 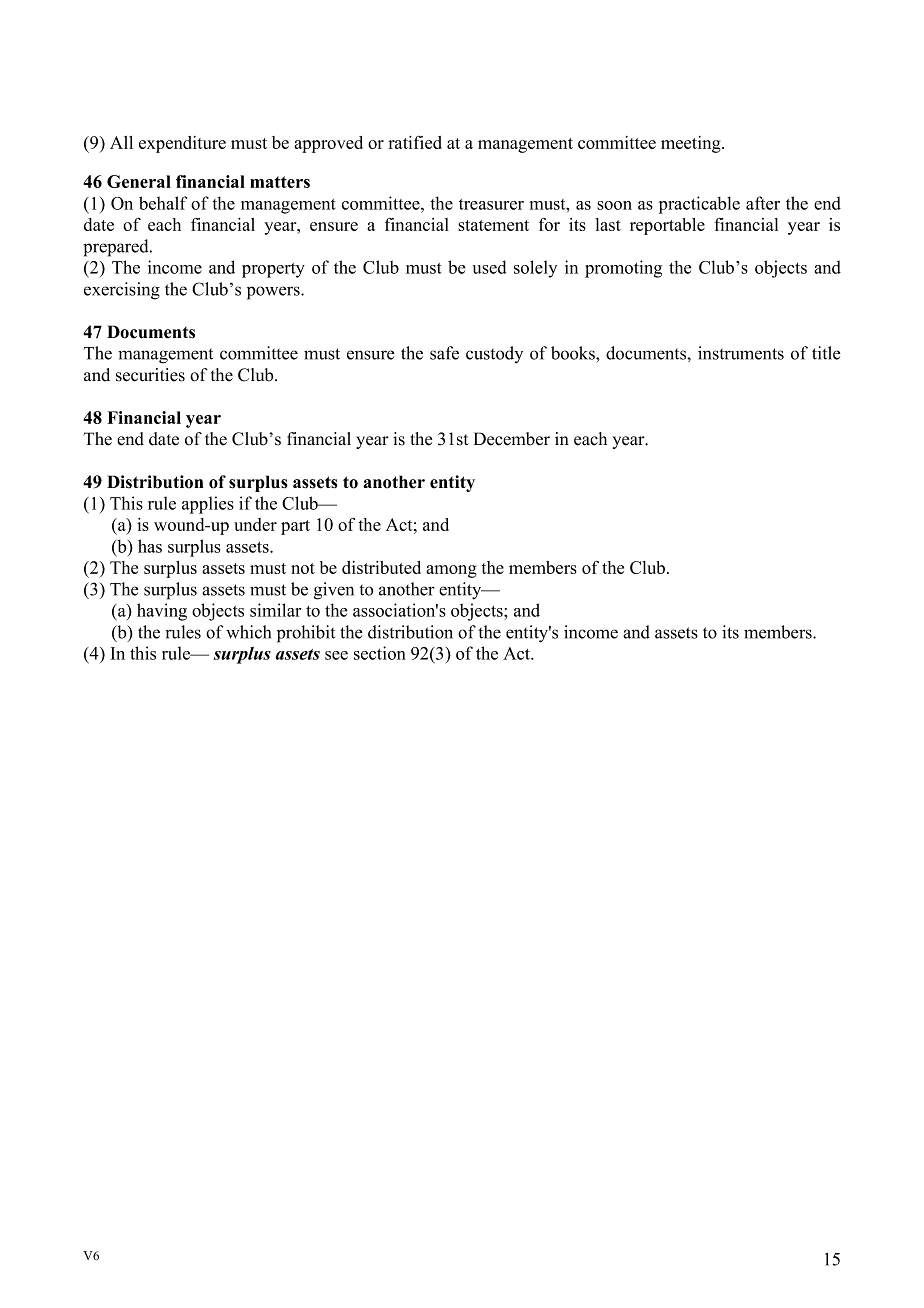 I want to click on December, so click(x=512, y=439).
